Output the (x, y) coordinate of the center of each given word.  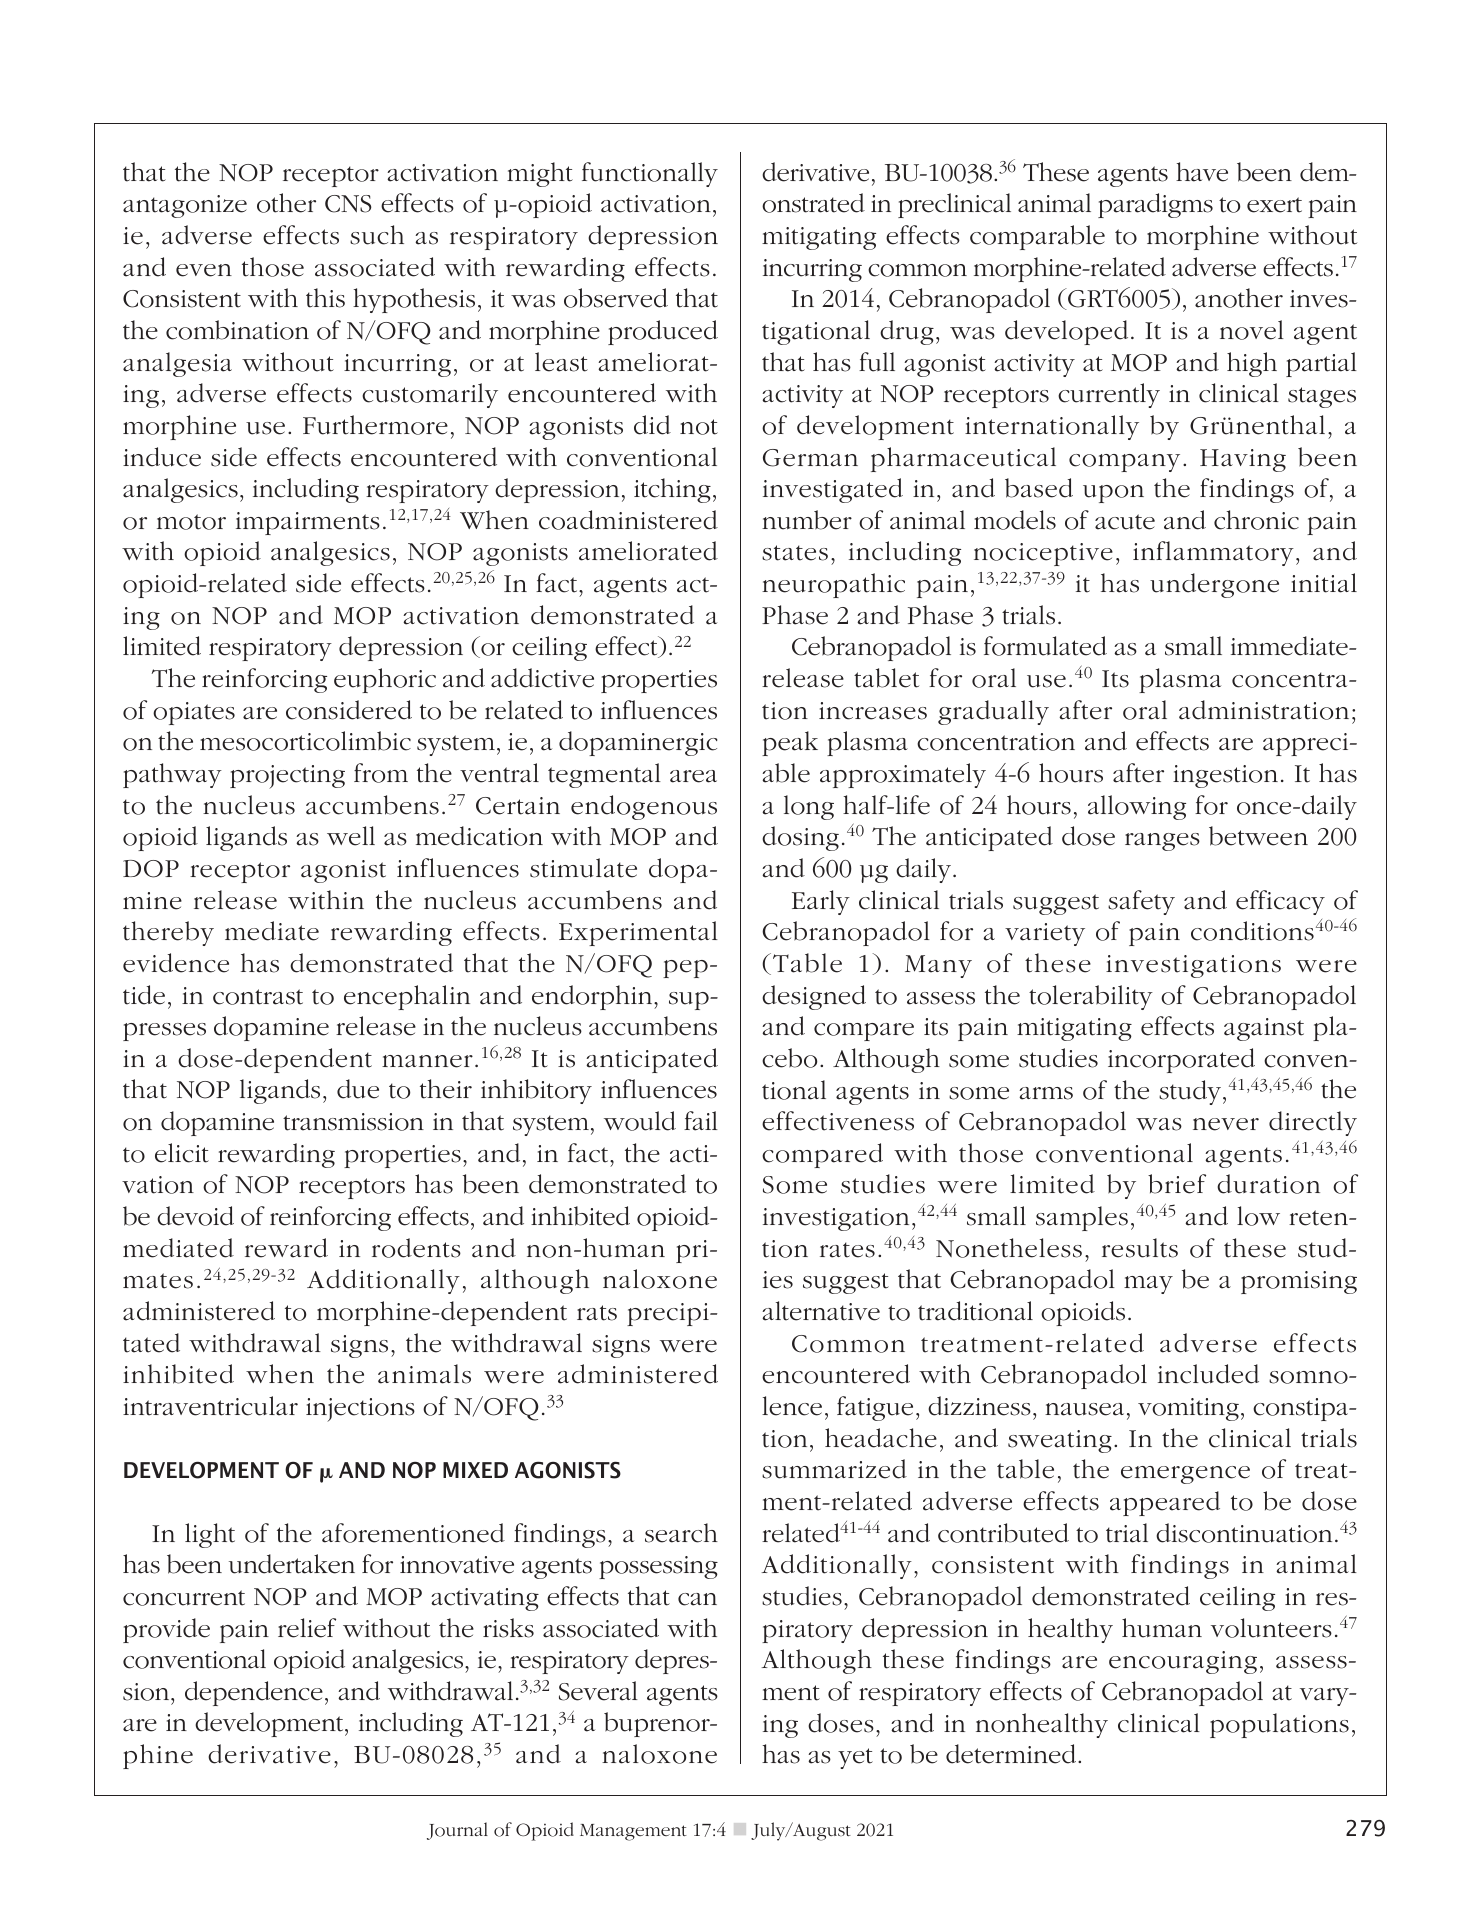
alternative (821, 1311)
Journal (457, 1831)
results (1140, 1248)
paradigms (1155, 205)
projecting (287, 777)
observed (616, 298)
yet (855, 1758)
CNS (348, 204)
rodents (416, 1248)
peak (790, 743)
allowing (1137, 807)
